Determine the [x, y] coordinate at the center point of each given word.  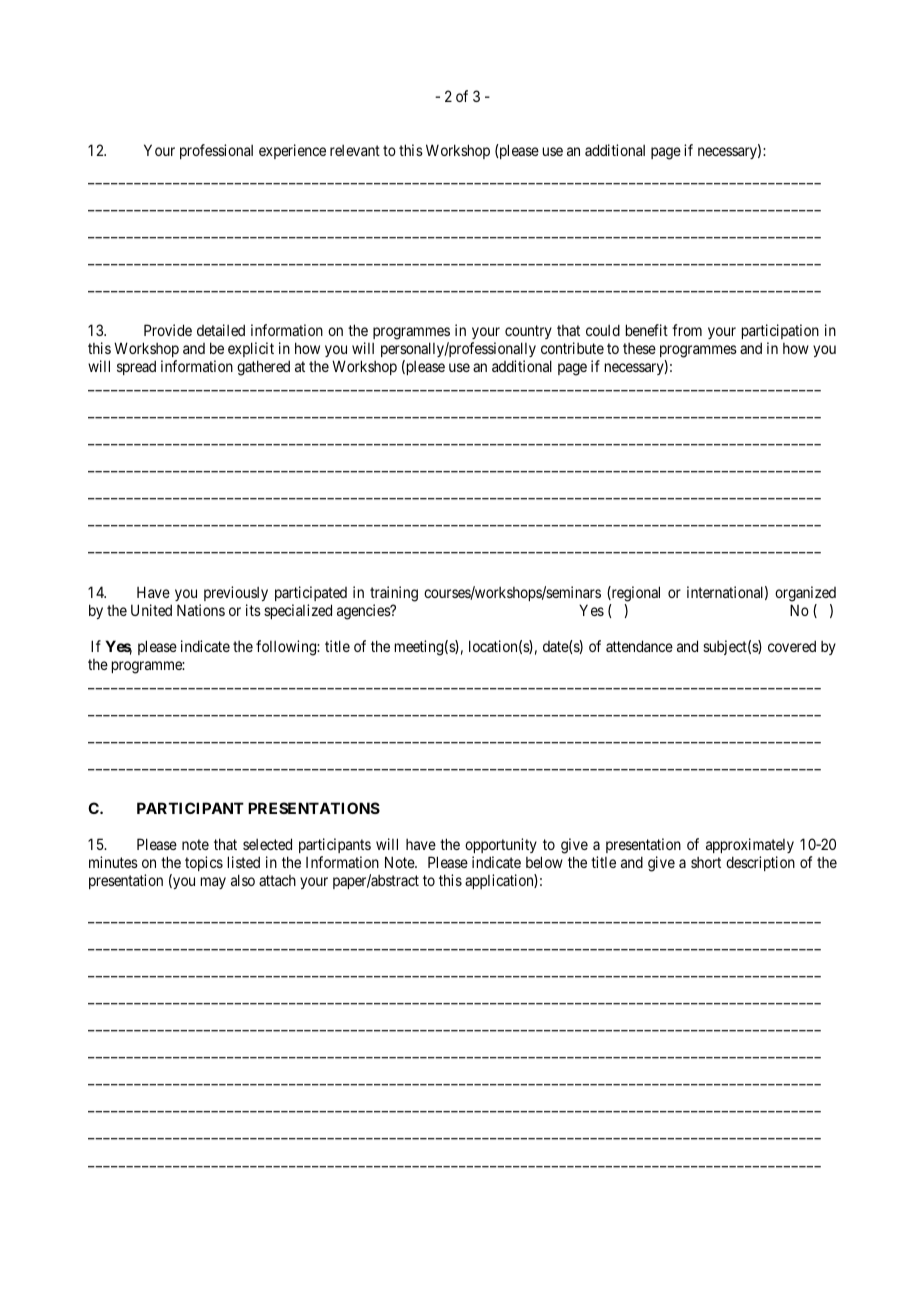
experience [292, 151]
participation [780, 333]
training [394, 594]
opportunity [501, 847]
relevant [355, 150]
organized [805, 594]
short [706, 862]
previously [236, 593]
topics [204, 863]
